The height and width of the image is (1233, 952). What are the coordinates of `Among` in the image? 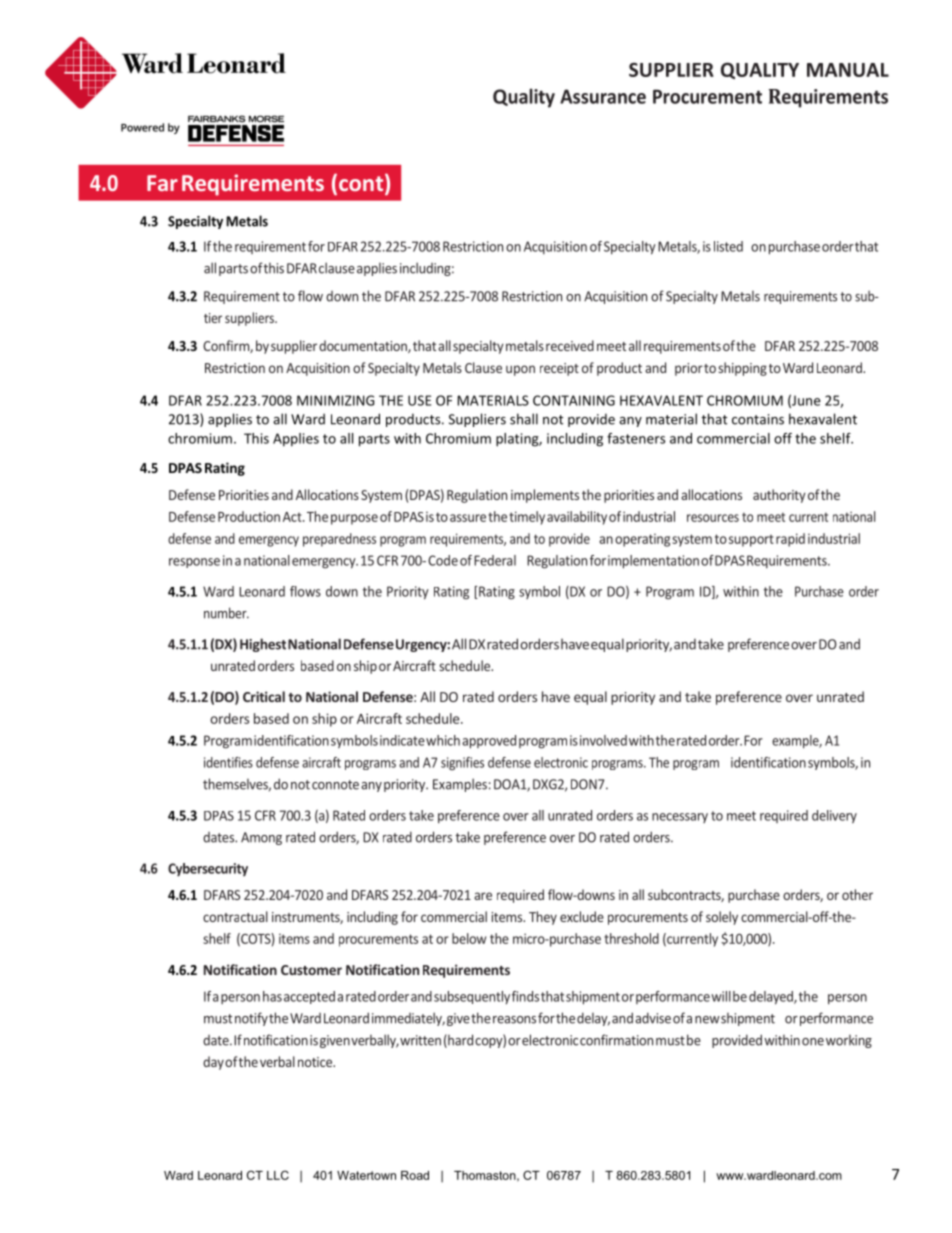 It's located at (261, 838).
